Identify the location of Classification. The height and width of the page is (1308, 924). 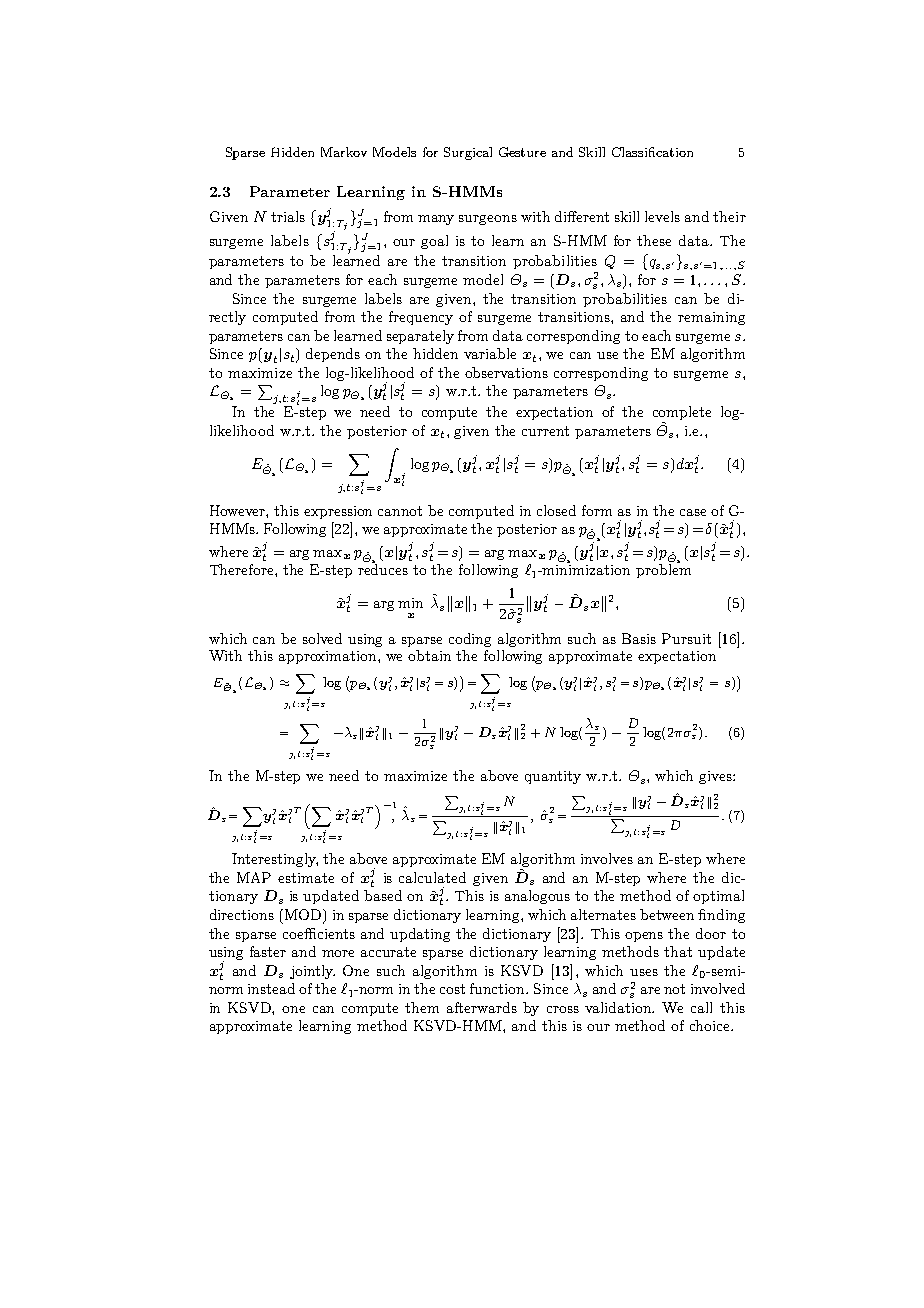
(652, 152).
